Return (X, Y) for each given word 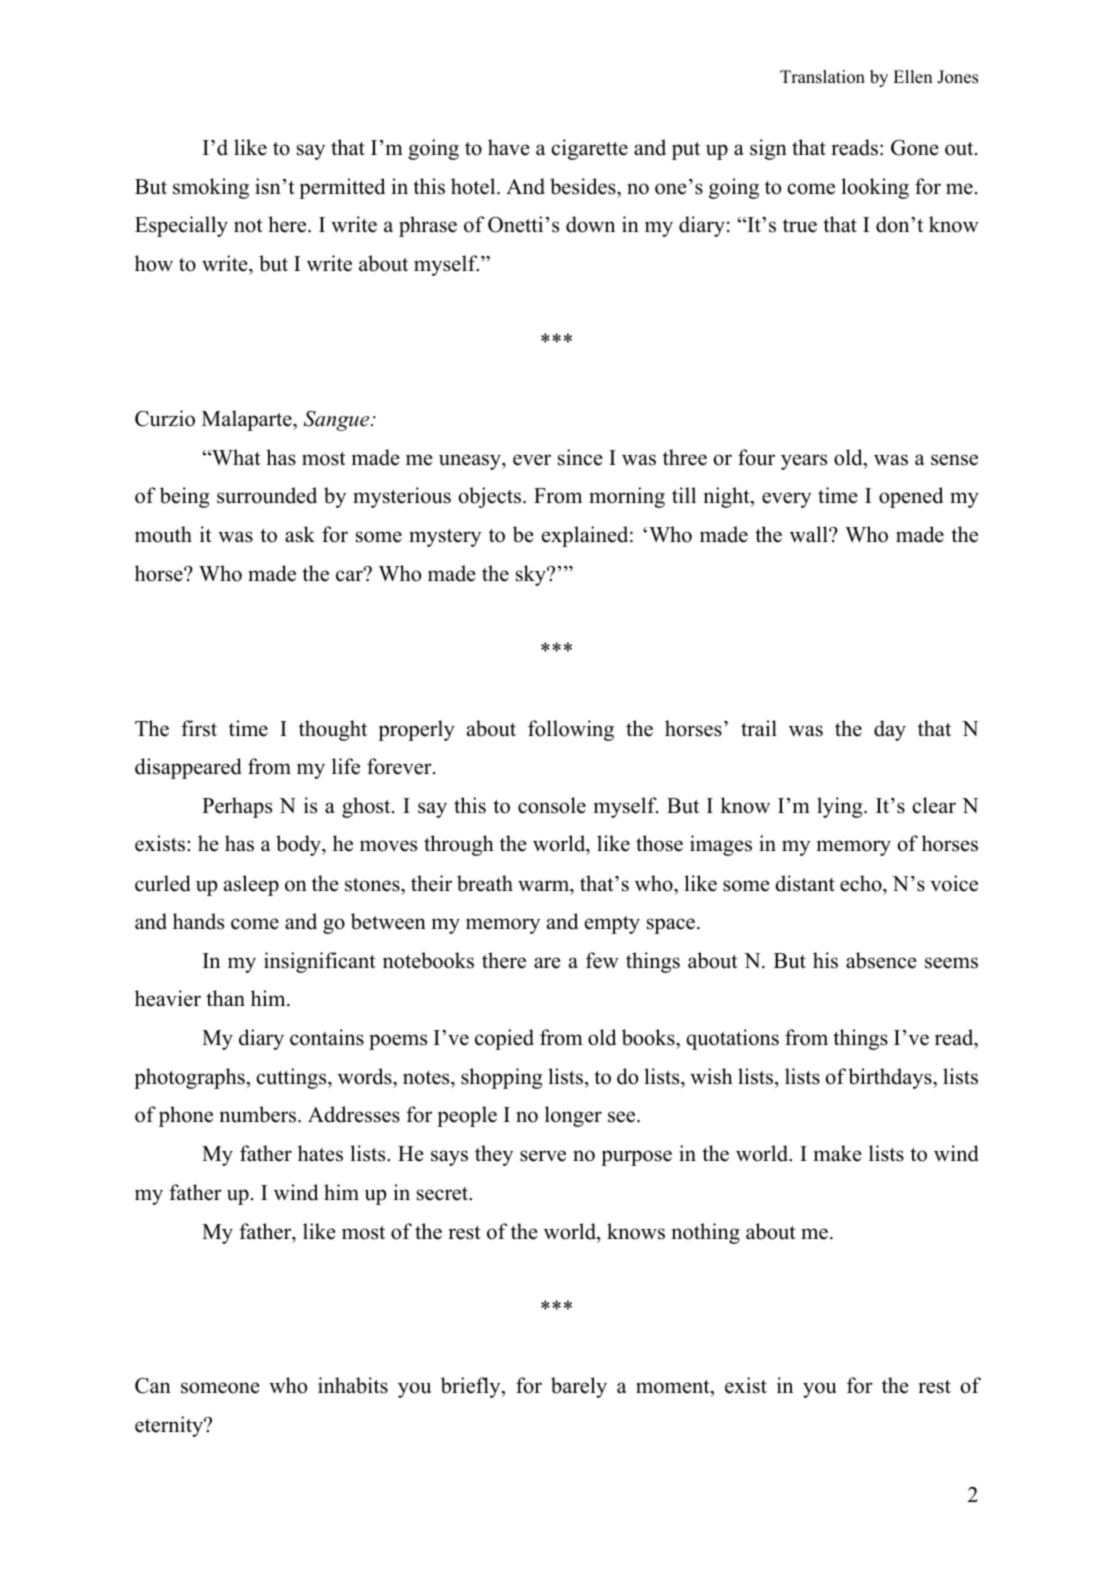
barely (579, 1387)
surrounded (267, 495)
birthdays (891, 1078)
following (571, 730)
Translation (822, 77)
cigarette (589, 149)
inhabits (353, 1385)
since (580, 457)
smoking (211, 188)
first (199, 728)
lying (841, 807)
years (804, 462)
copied (504, 1039)
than (225, 998)
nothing (706, 1233)
